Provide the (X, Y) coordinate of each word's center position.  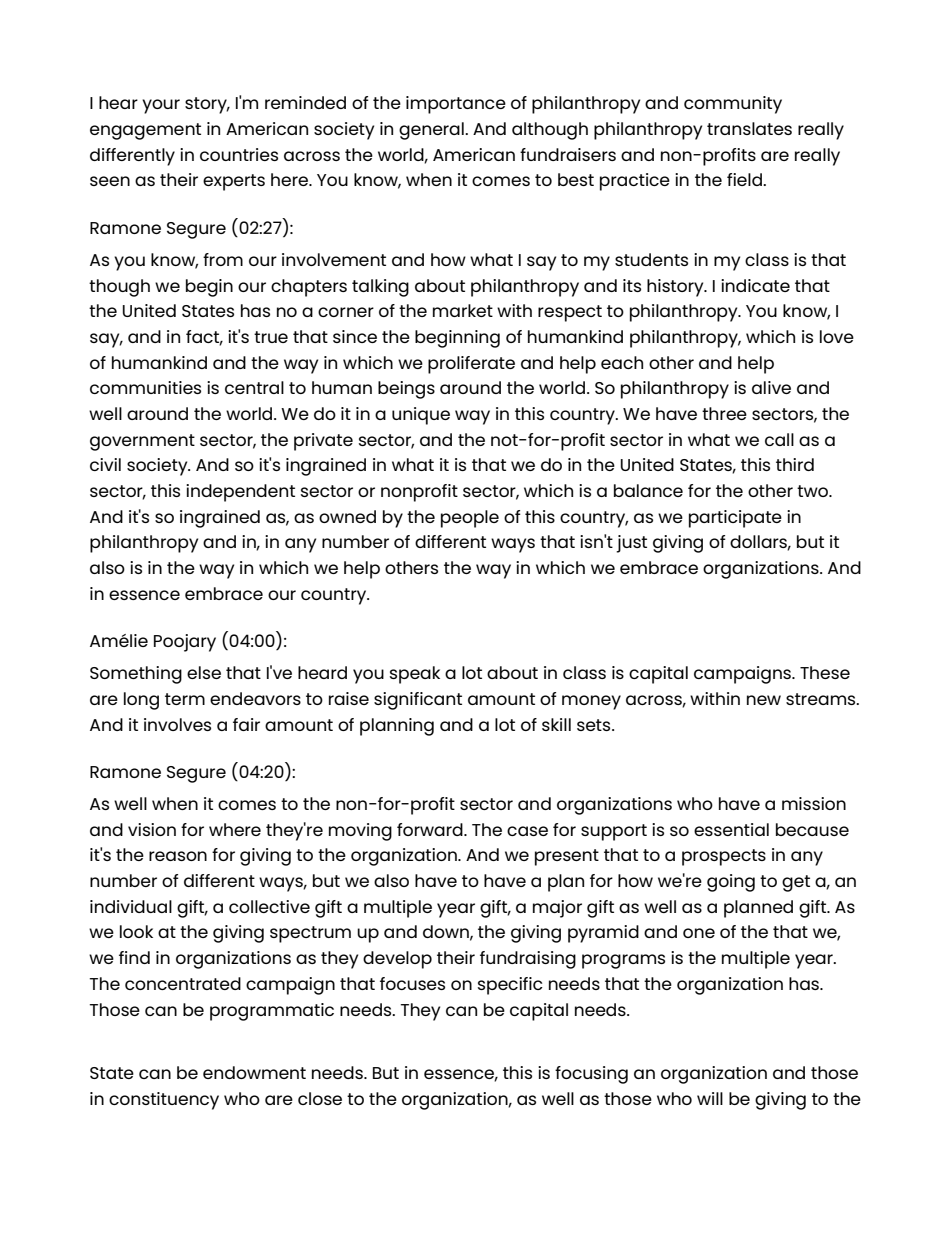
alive (771, 387)
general (432, 131)
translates (749, 128)
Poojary (185, 643)
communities (145, 387)
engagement (145, 131)
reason (178, 856)
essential (731, 829)
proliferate (471, 365)
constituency (164, 1101)
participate (735, 519)
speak (415, 675)
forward (431, 829)
